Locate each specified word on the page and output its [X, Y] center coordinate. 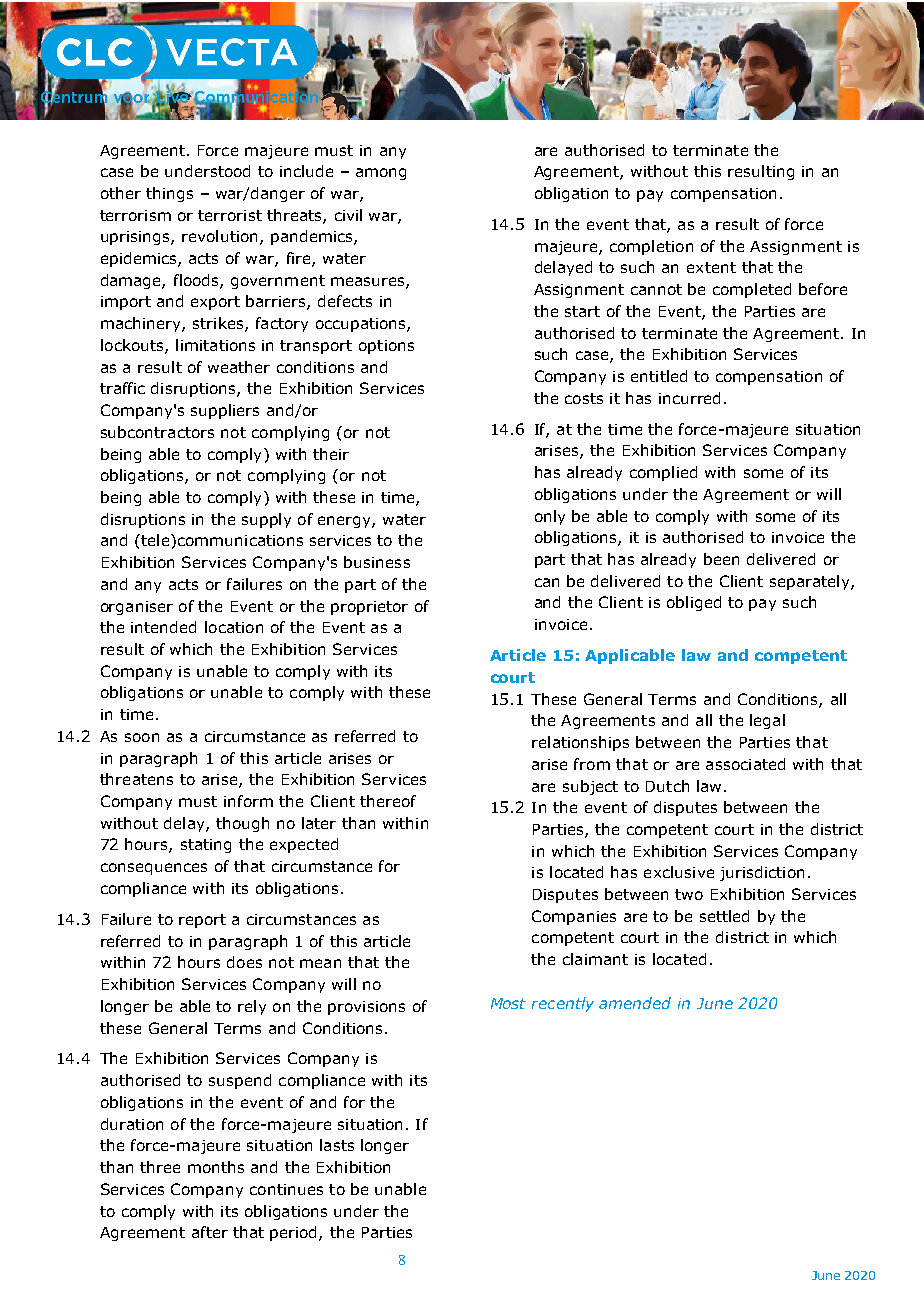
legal [767, 721]
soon [142, 737]
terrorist [230, 215]
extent [711, 267]
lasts [337, 1145]
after [210, 1232]
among [381, 174]
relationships [580, 743]
